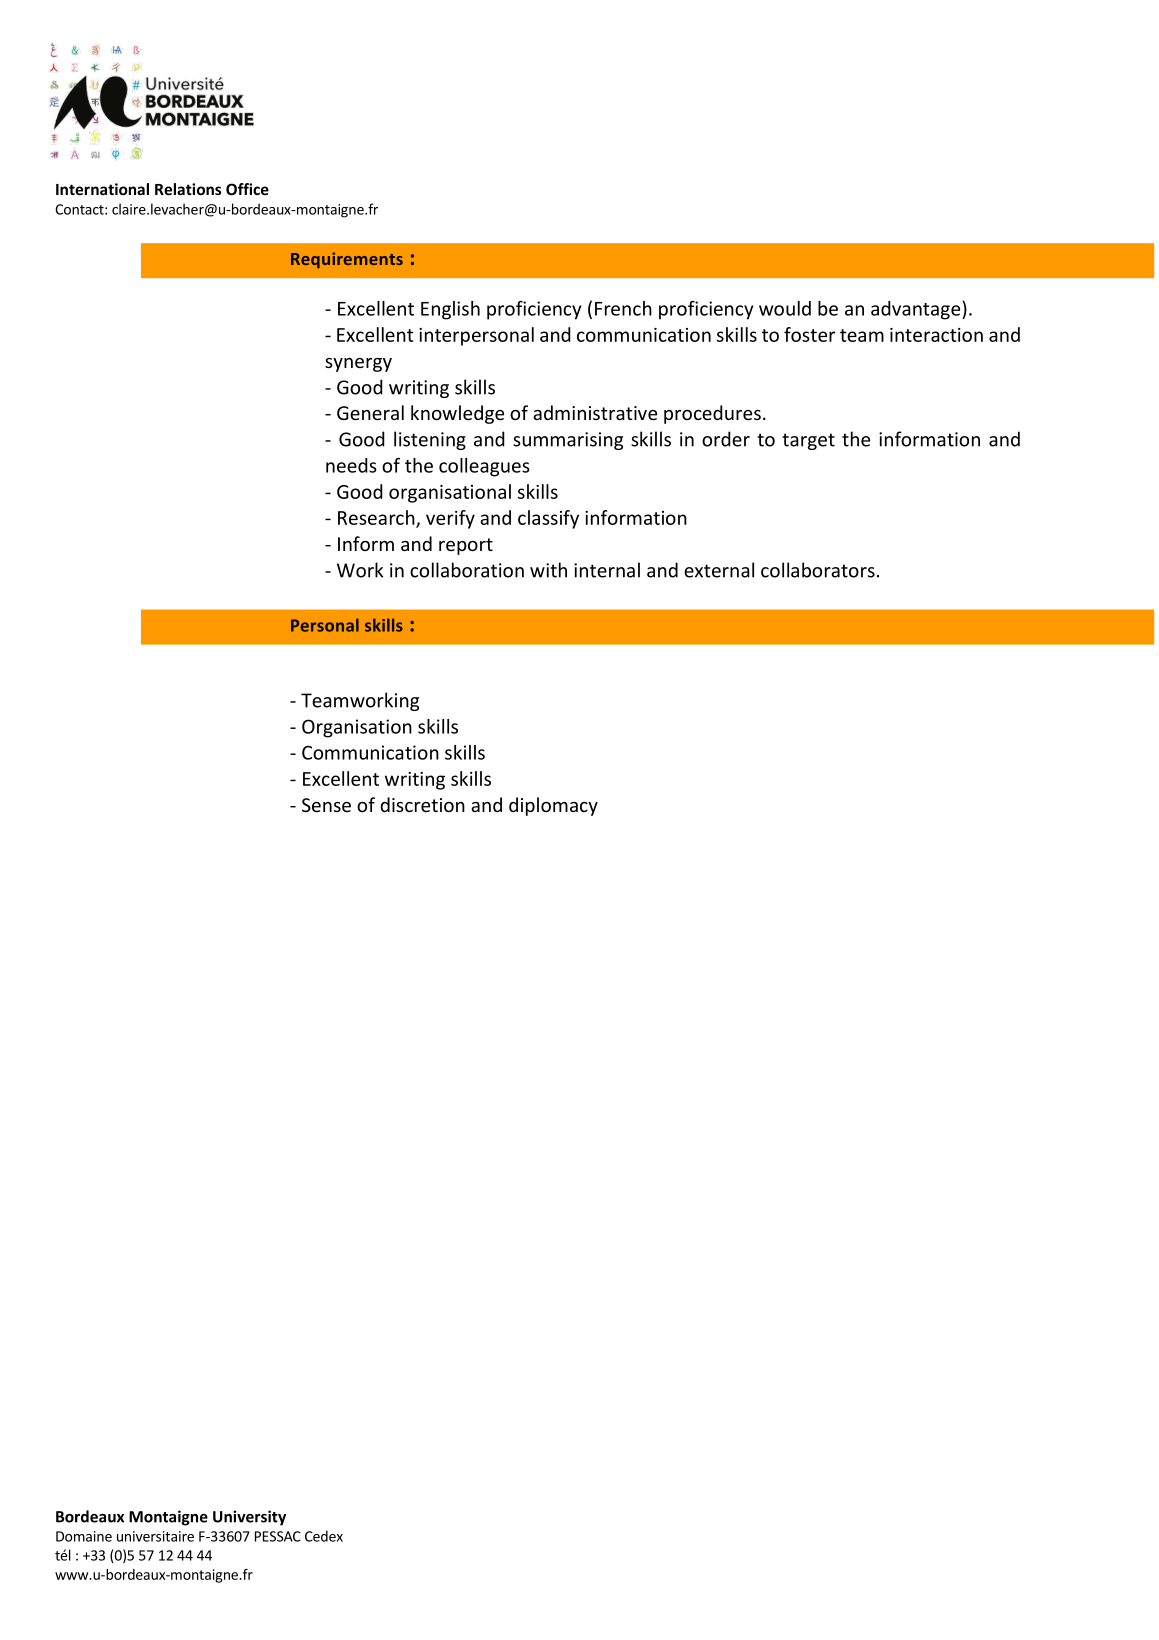 This screenshot has height=1640, width=1159. What do you see at coordinates (188, 189) in the screenshot?
I see `Relations` at bounding box center [188, 189].
